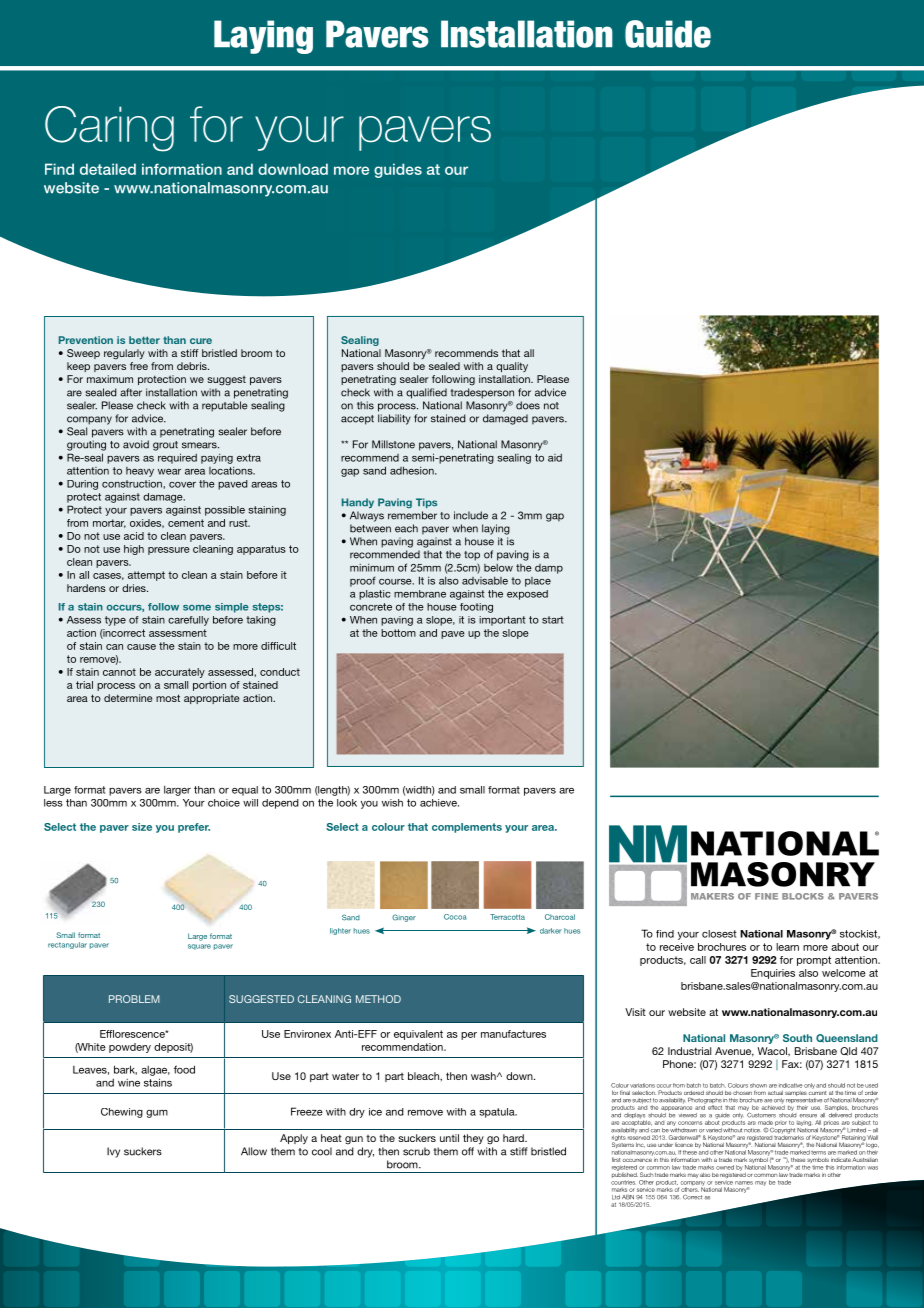 Image resolution: width=924 pixels, height=1308 pixels. I want to click on aid, so click(555, 458).
